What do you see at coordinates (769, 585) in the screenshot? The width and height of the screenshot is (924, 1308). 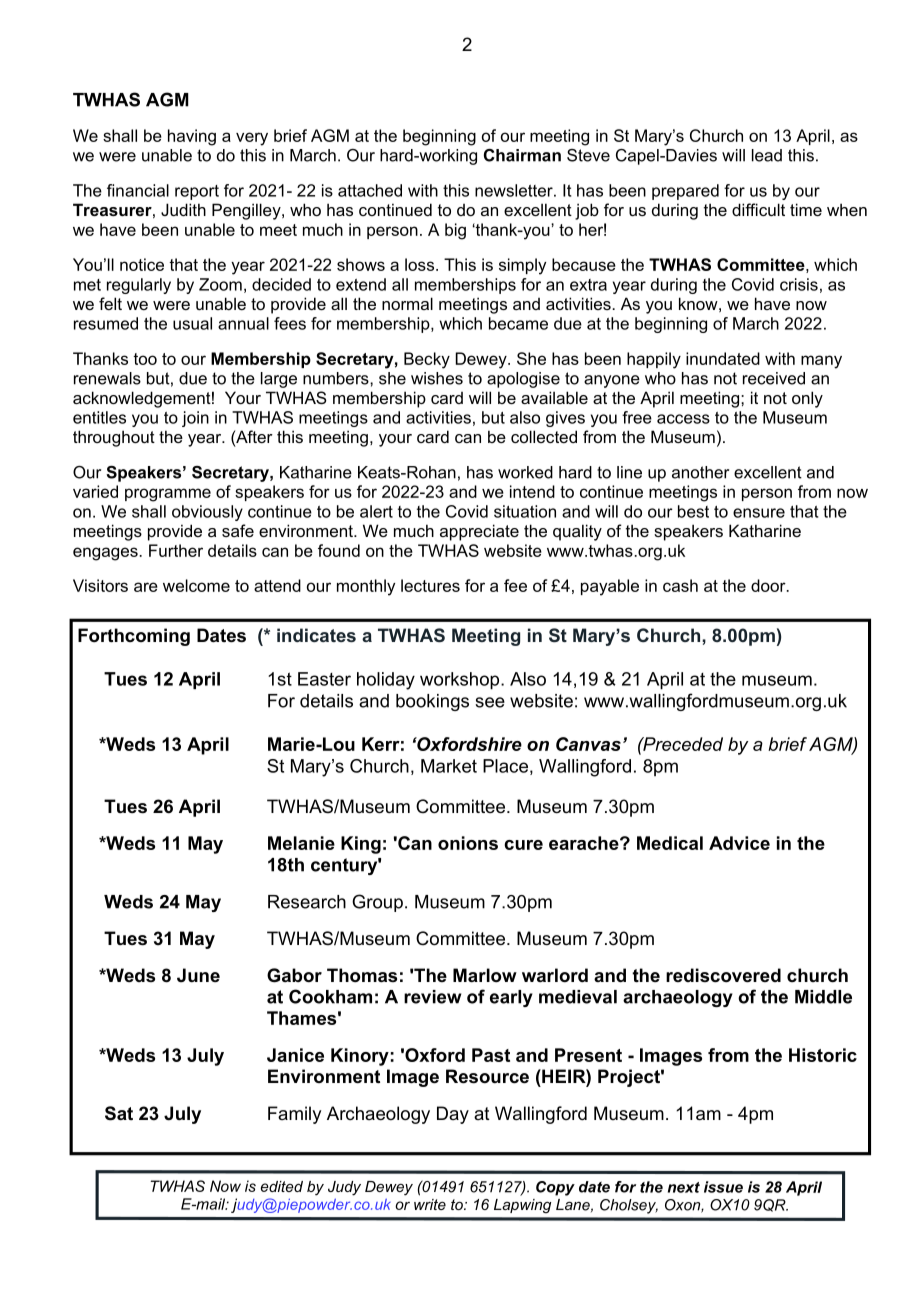 I see `door` at bounding box center [769, 585].
